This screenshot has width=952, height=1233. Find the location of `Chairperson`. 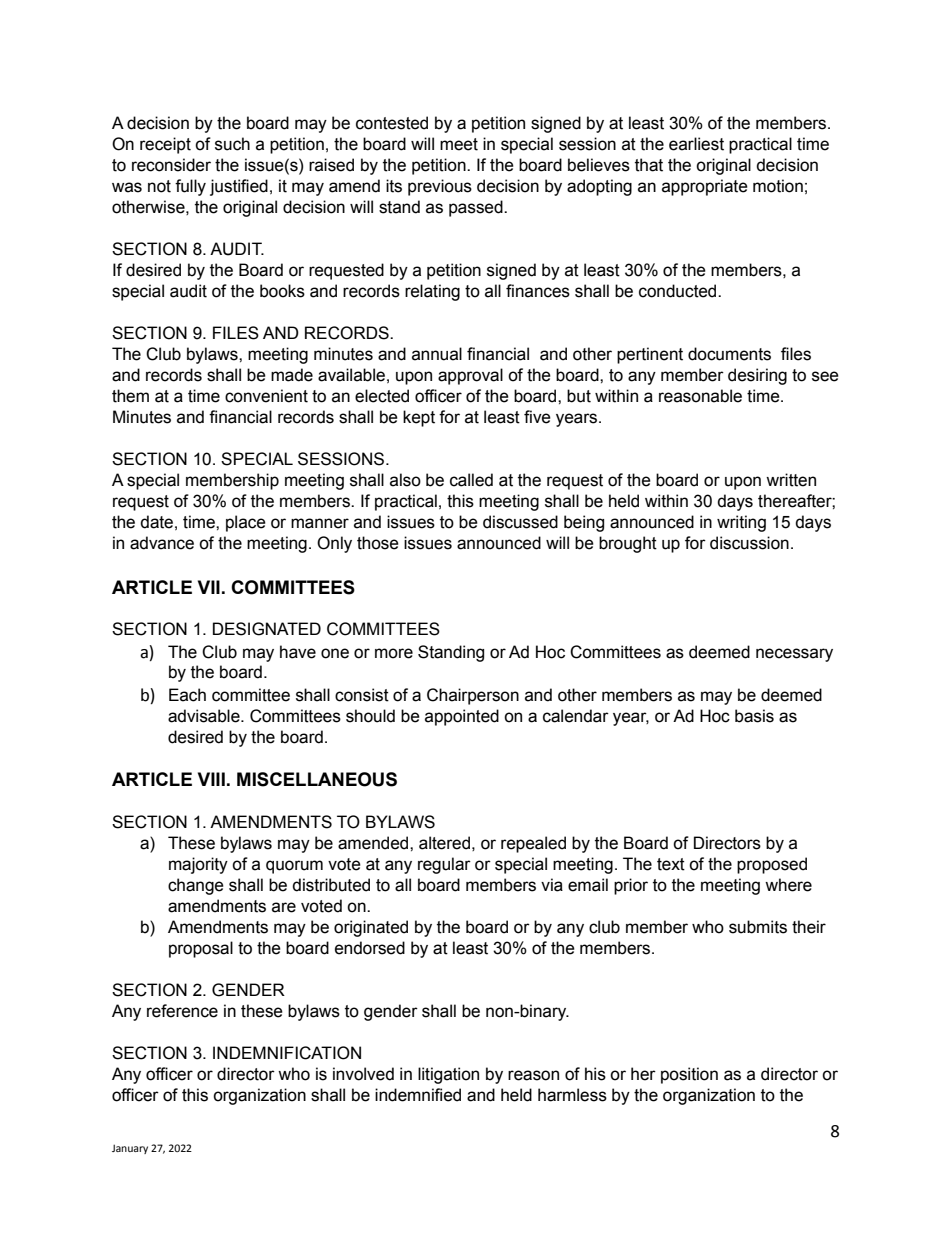

Chairperson is located at coordinates (473, 696).
